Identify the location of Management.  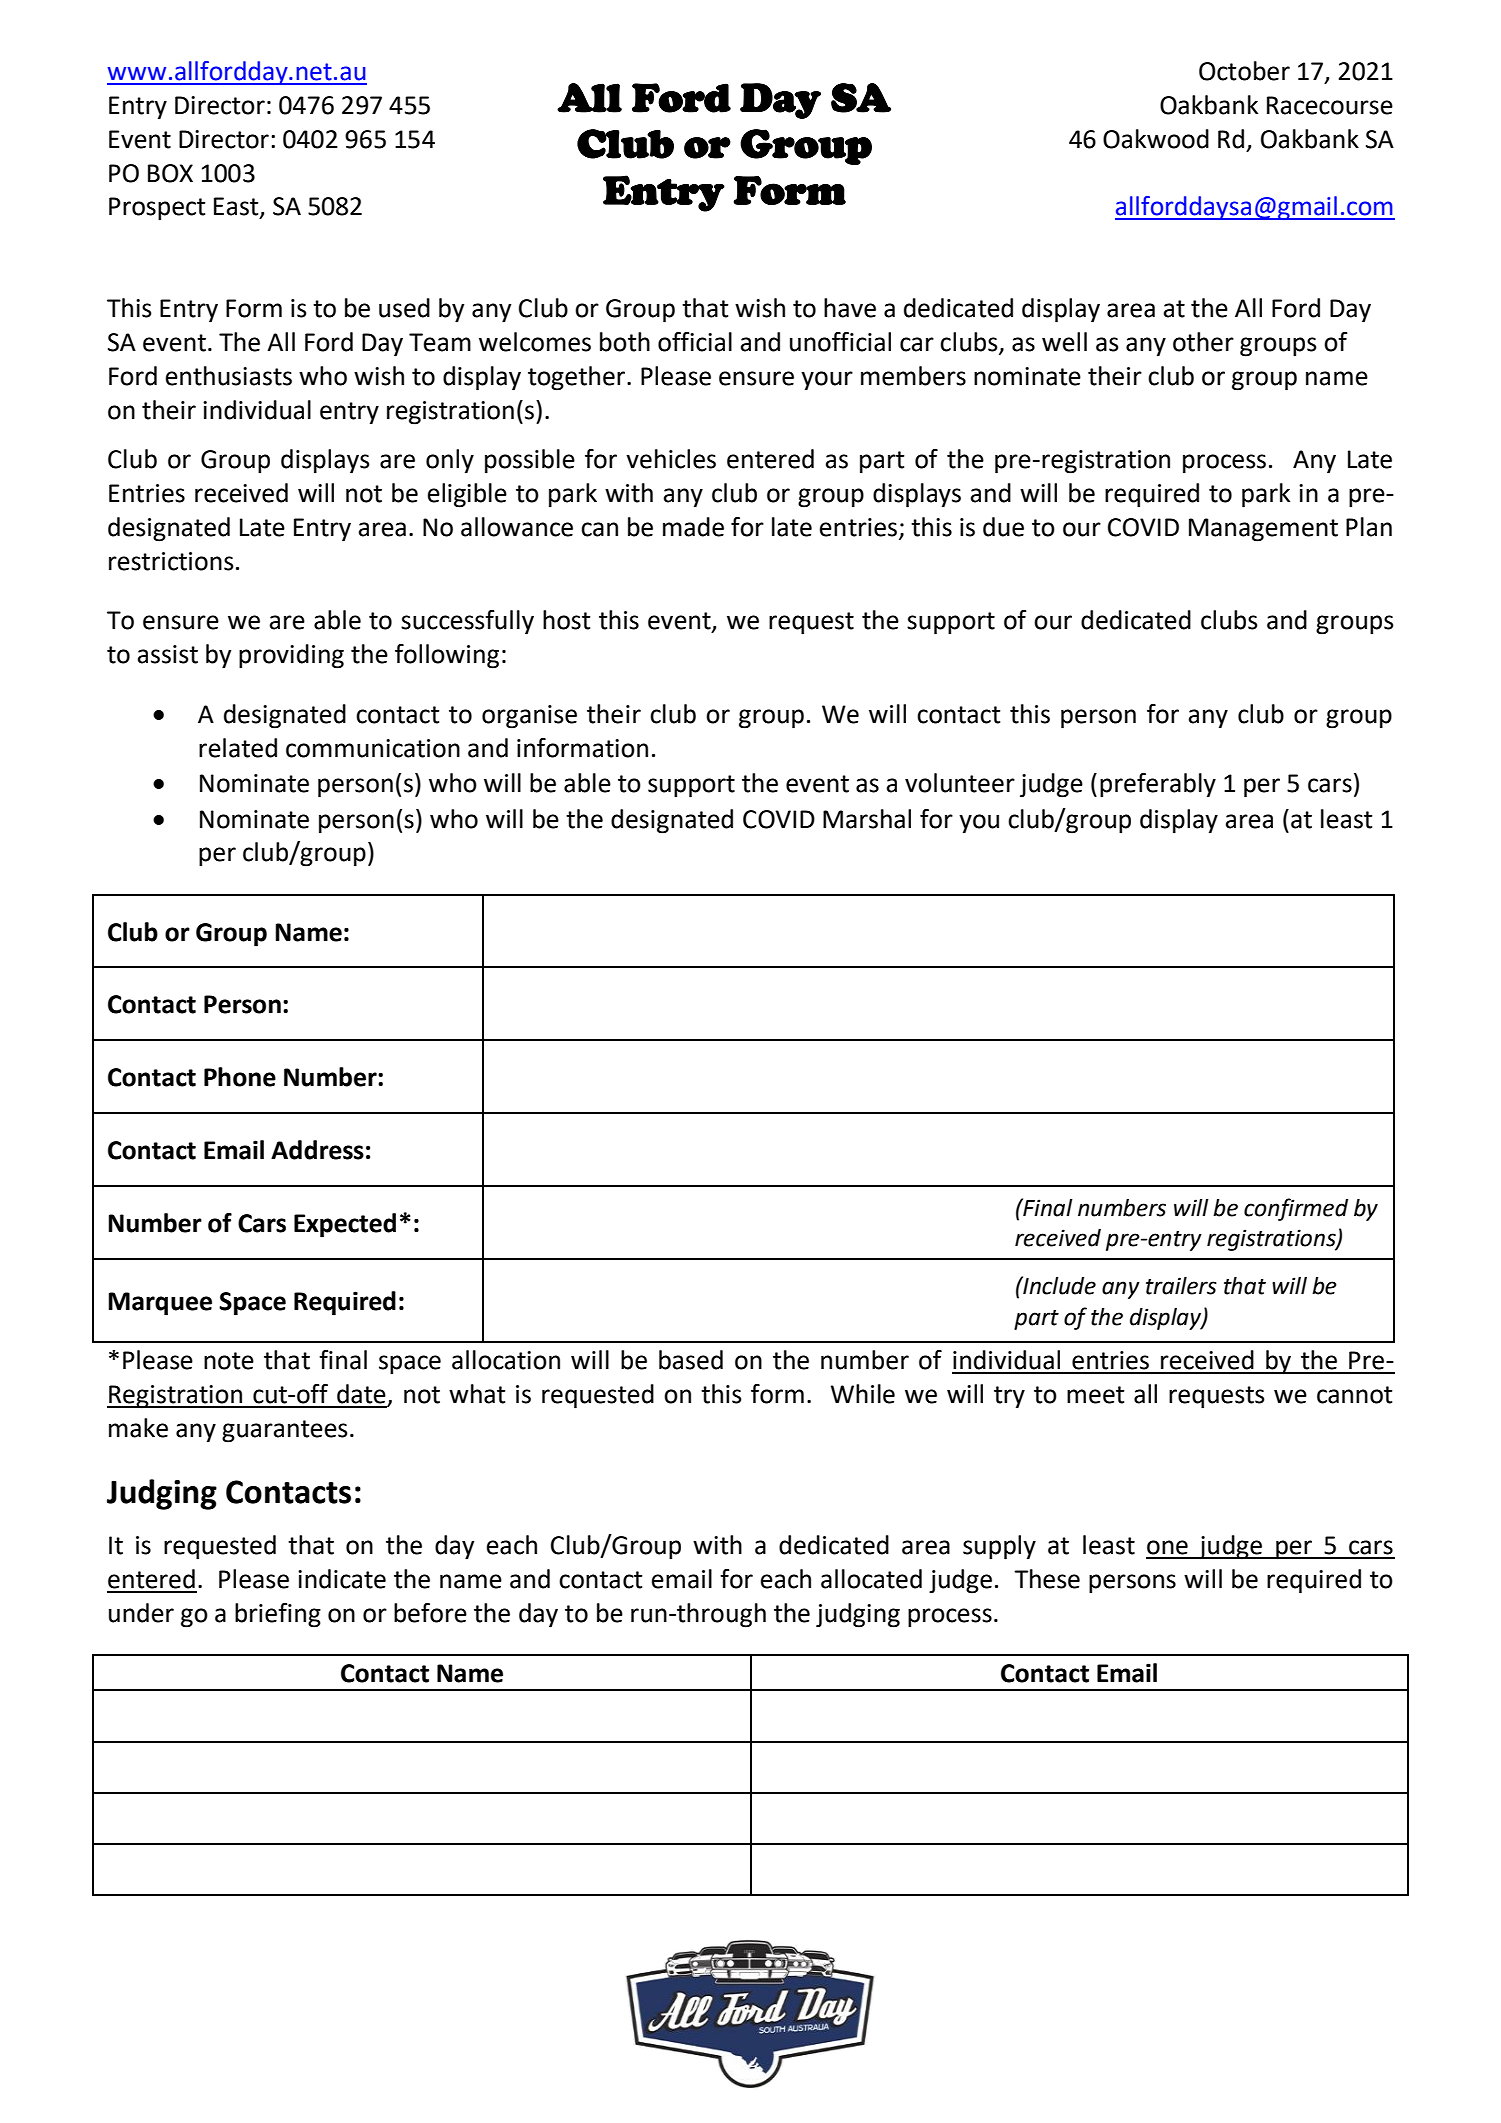
(1263, 530).
